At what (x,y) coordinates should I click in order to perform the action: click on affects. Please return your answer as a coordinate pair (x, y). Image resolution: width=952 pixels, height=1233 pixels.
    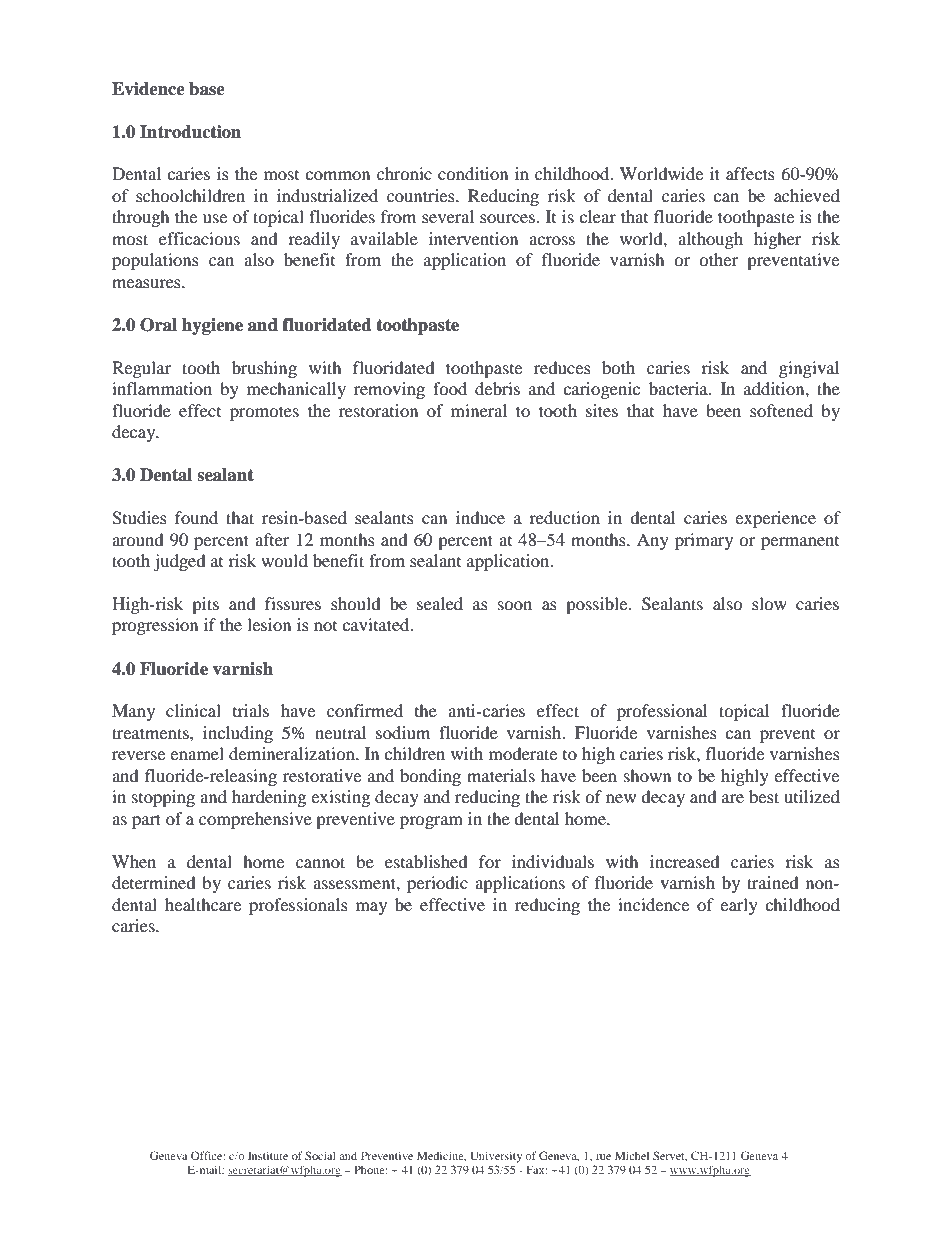
    Looking at the image, I should click on (750, 173).
